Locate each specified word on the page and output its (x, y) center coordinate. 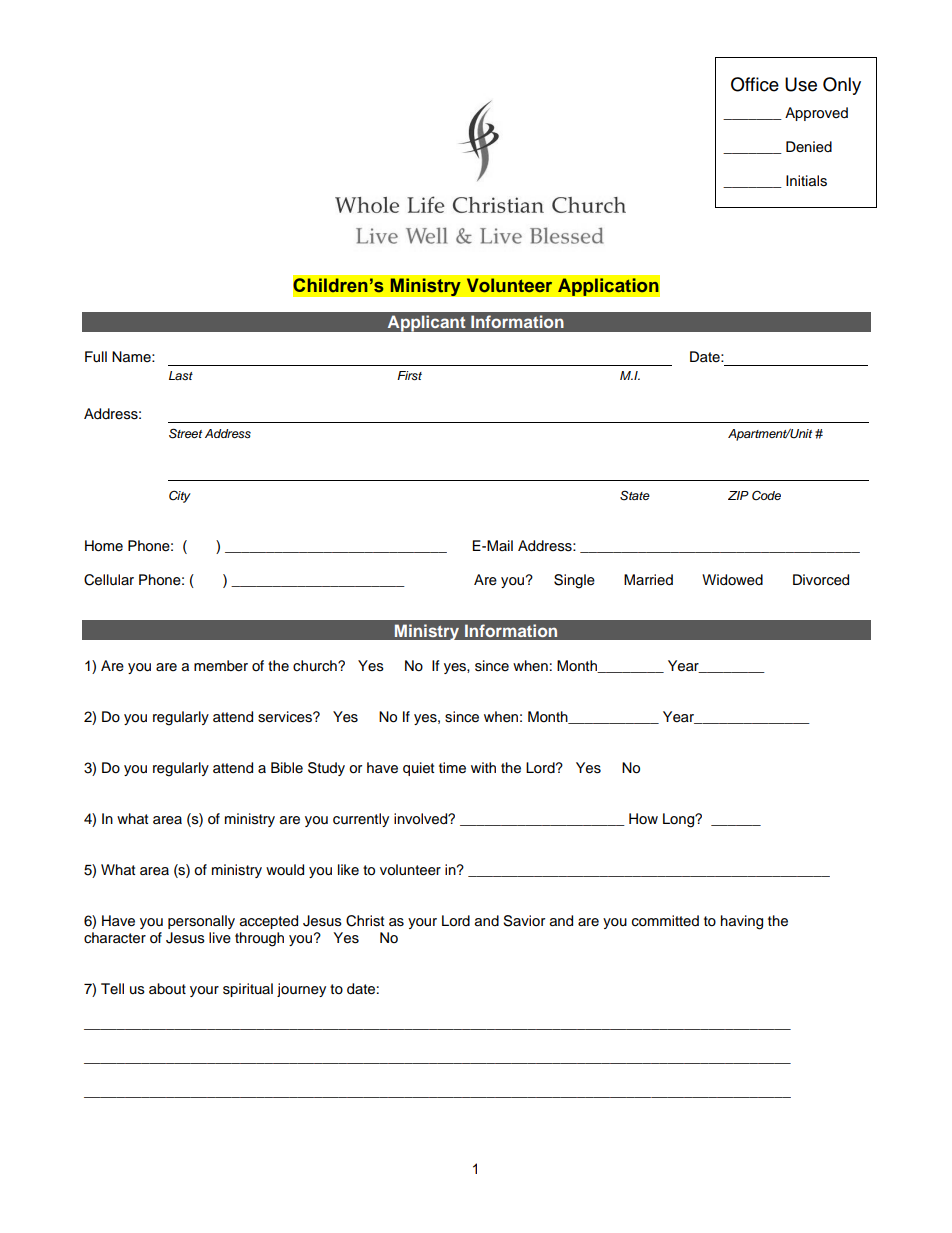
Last (181, 375)
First (409, 376)
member (221, 666)
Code (766, 495)
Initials (806, 181)
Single (574, 581)
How (643, 818)
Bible (287, 768)
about (167, 988)
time (452, 768)
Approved (816, 114)
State (635, 496)
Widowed (732, 580)
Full (96, 357)
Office (755, 84)
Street (185, 433)
